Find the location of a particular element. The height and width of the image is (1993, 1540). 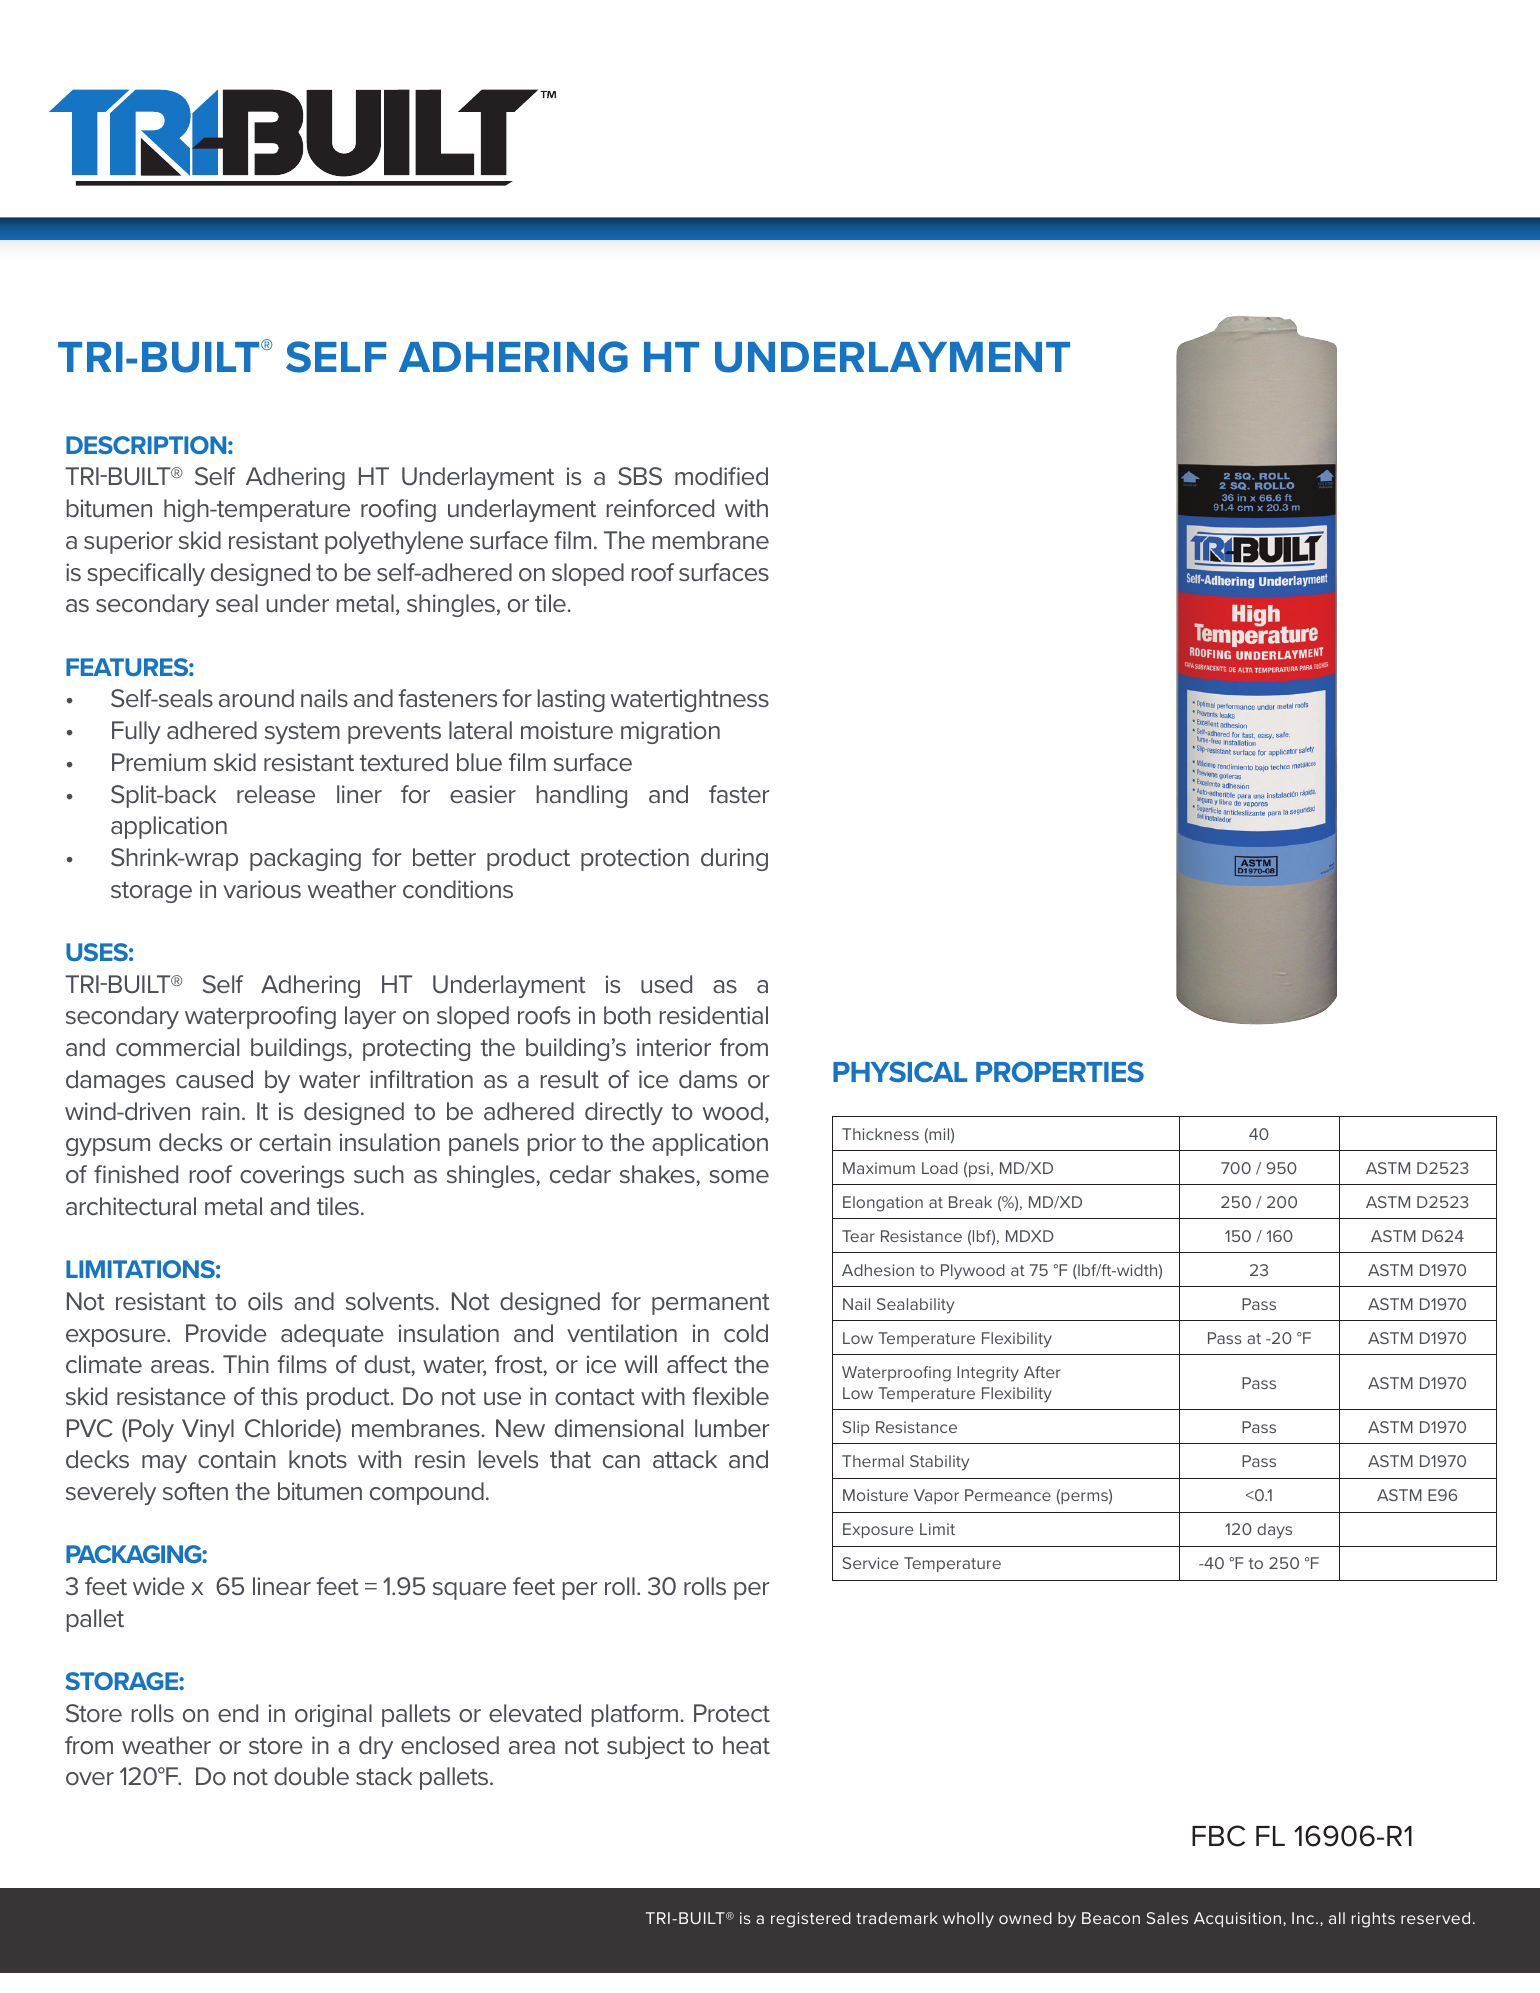

days is located at coordinates (1274, 1531).
